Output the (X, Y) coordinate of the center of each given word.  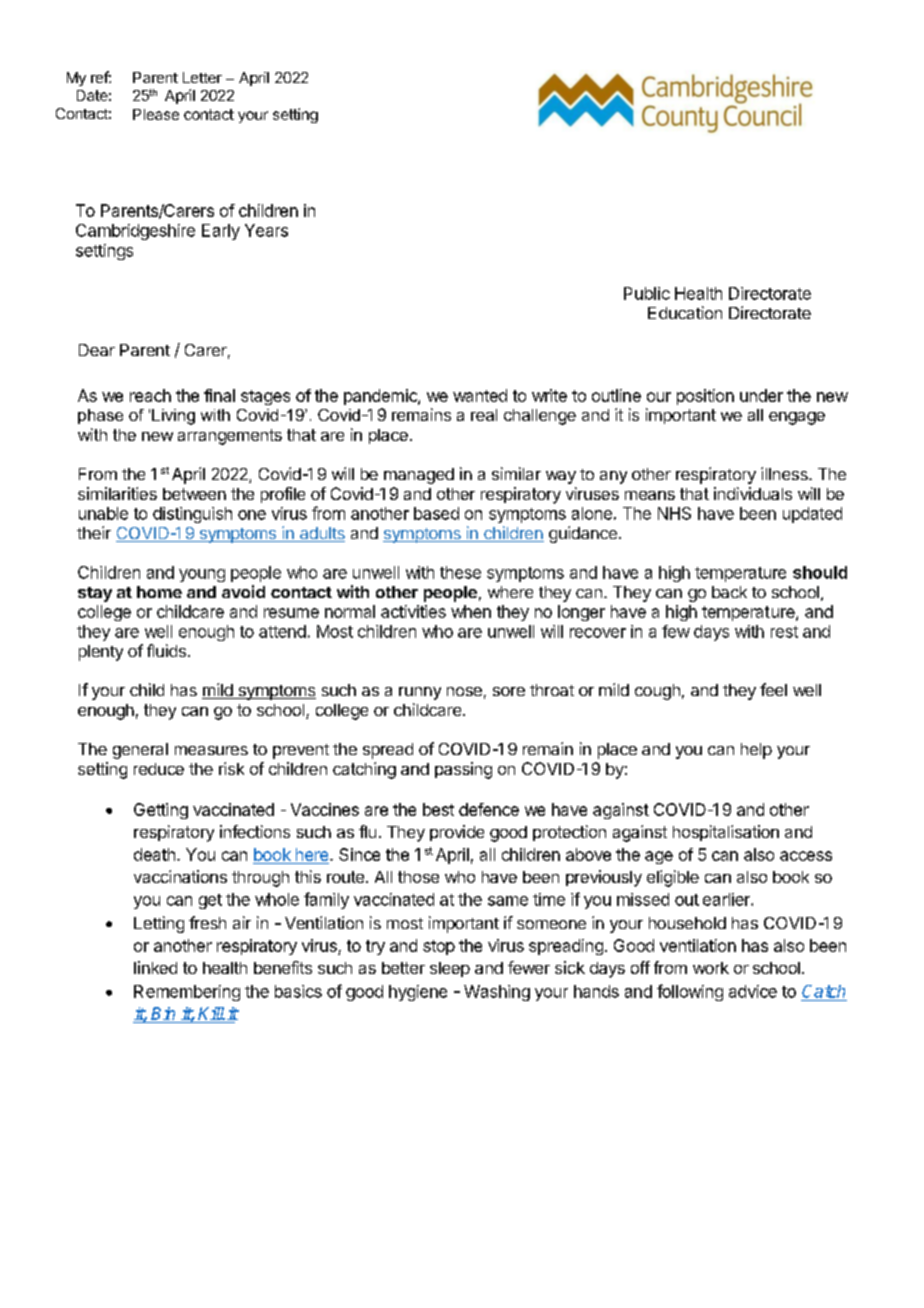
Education (685, 312)
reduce (159, 769)
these (460, 572)
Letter (202, 77)
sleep (450, 969)
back (729, 592)
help (756, 751)
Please (156, 114)
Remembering (187, 993)
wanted (480, 395)
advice (753, 991)
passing (463, 770)
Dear (97, 350)
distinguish (192, 515)
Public (647, 293)
